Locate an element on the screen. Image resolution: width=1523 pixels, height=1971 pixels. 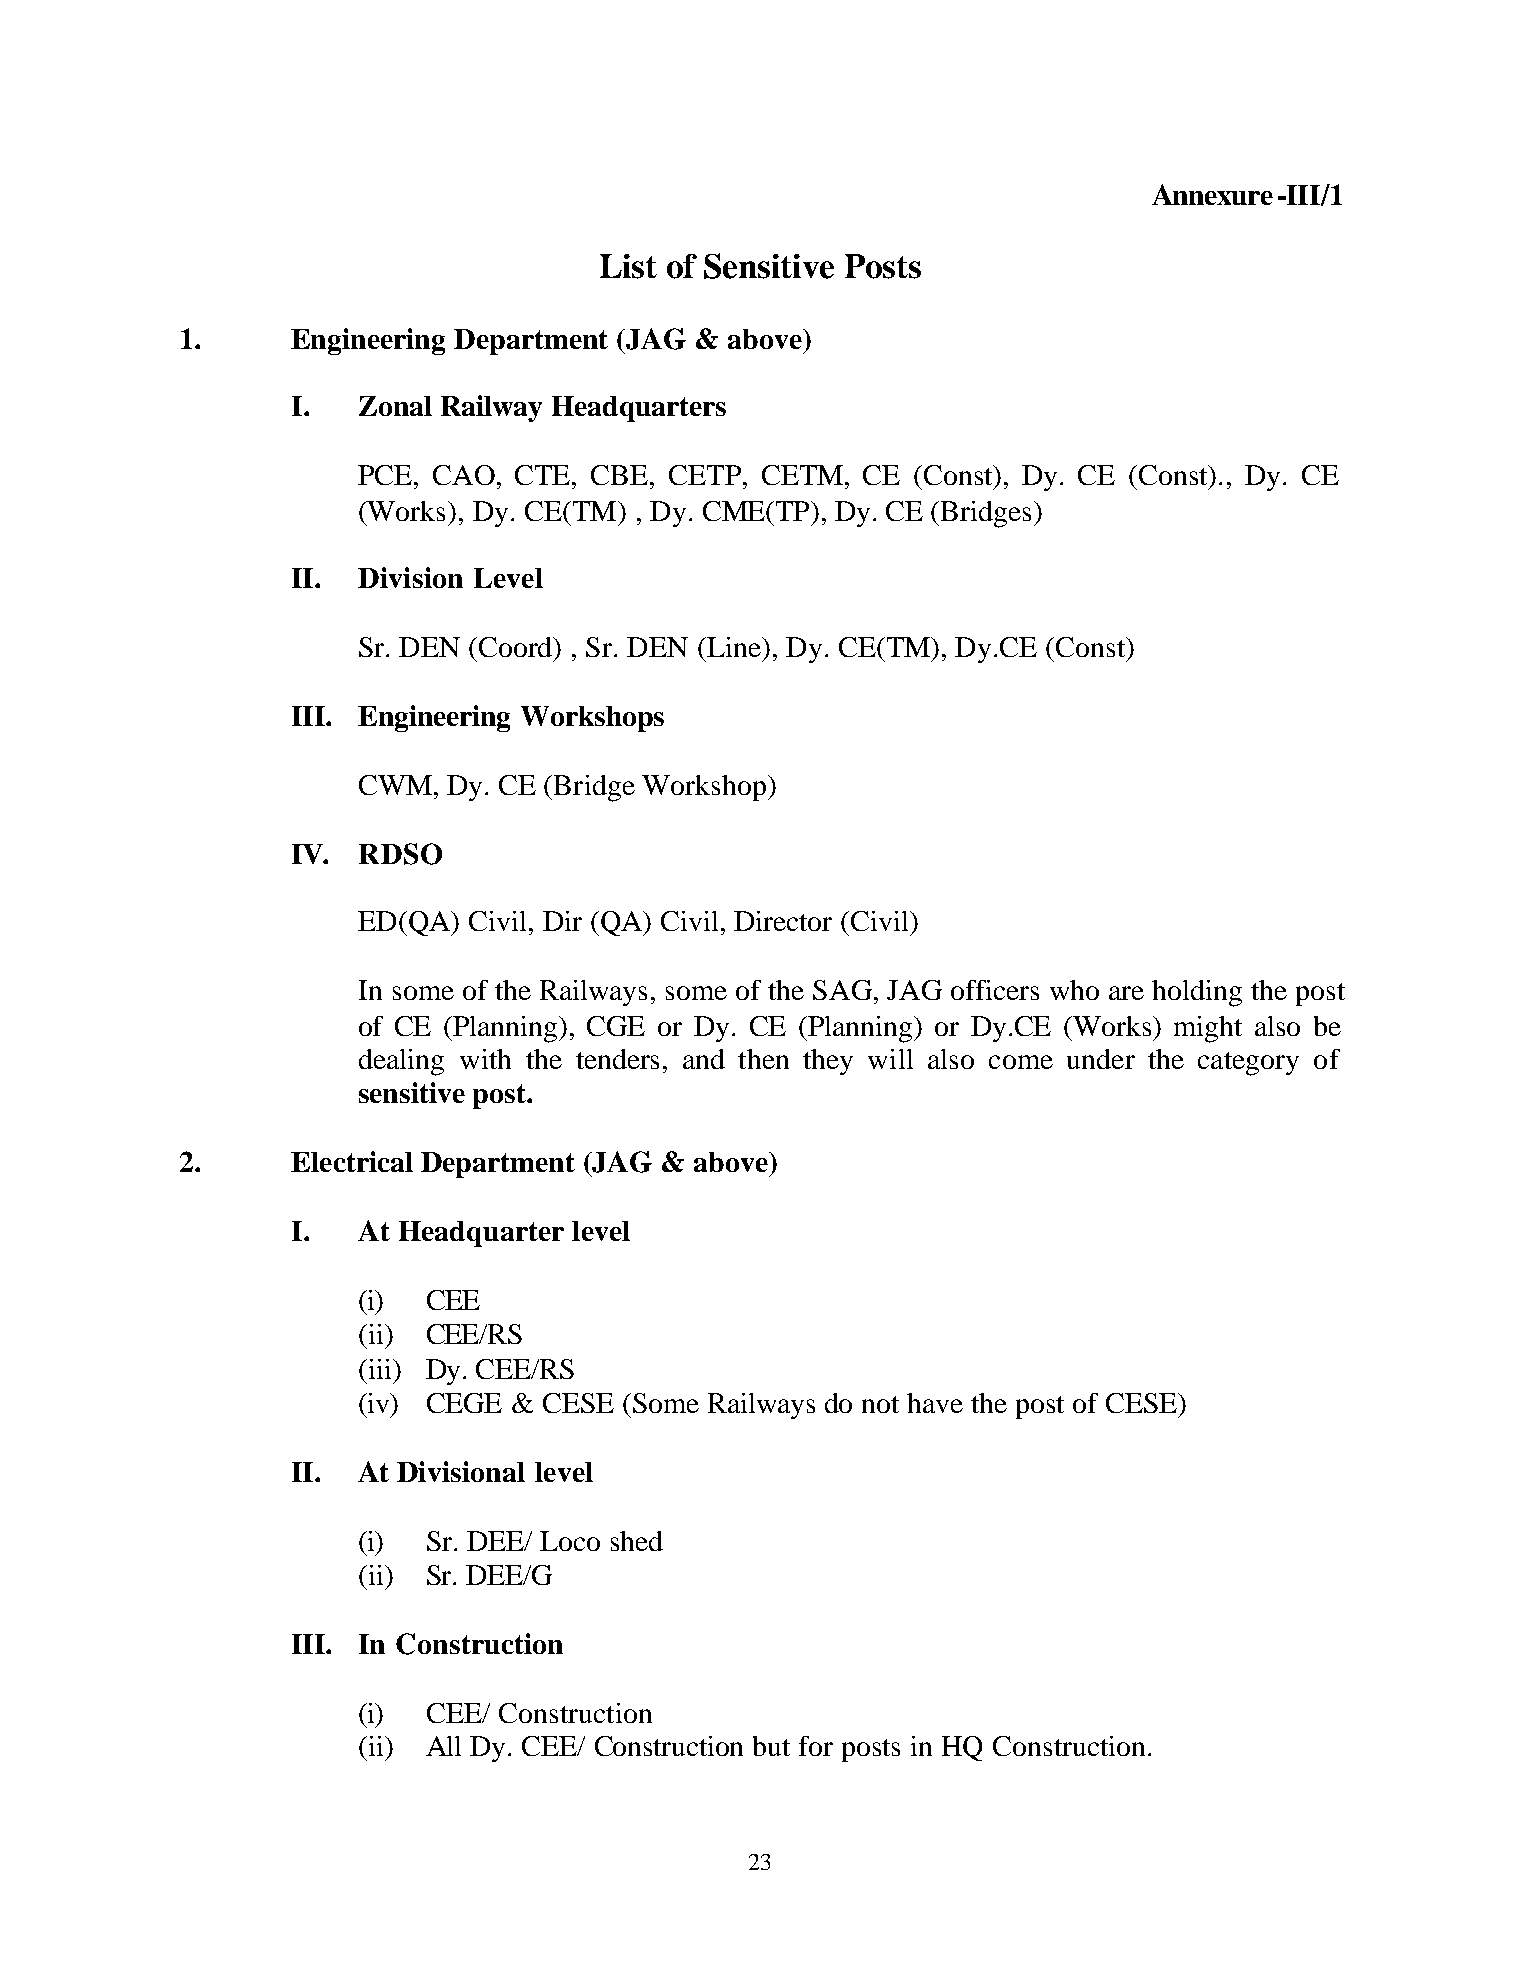
Loco is located at coordinates (570, 1541).
